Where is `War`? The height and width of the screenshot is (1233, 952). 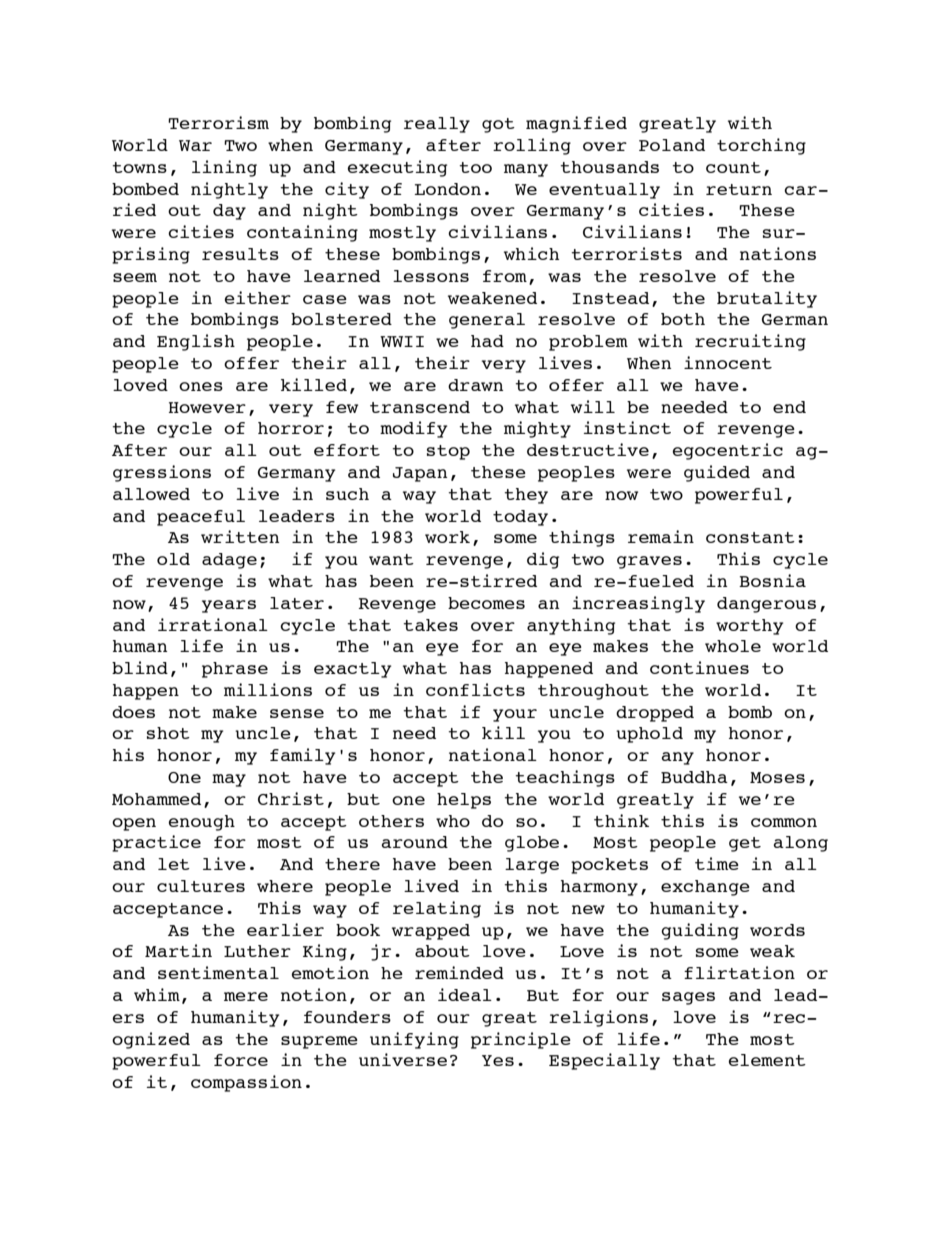 War is located at coordinates (195, 145).
